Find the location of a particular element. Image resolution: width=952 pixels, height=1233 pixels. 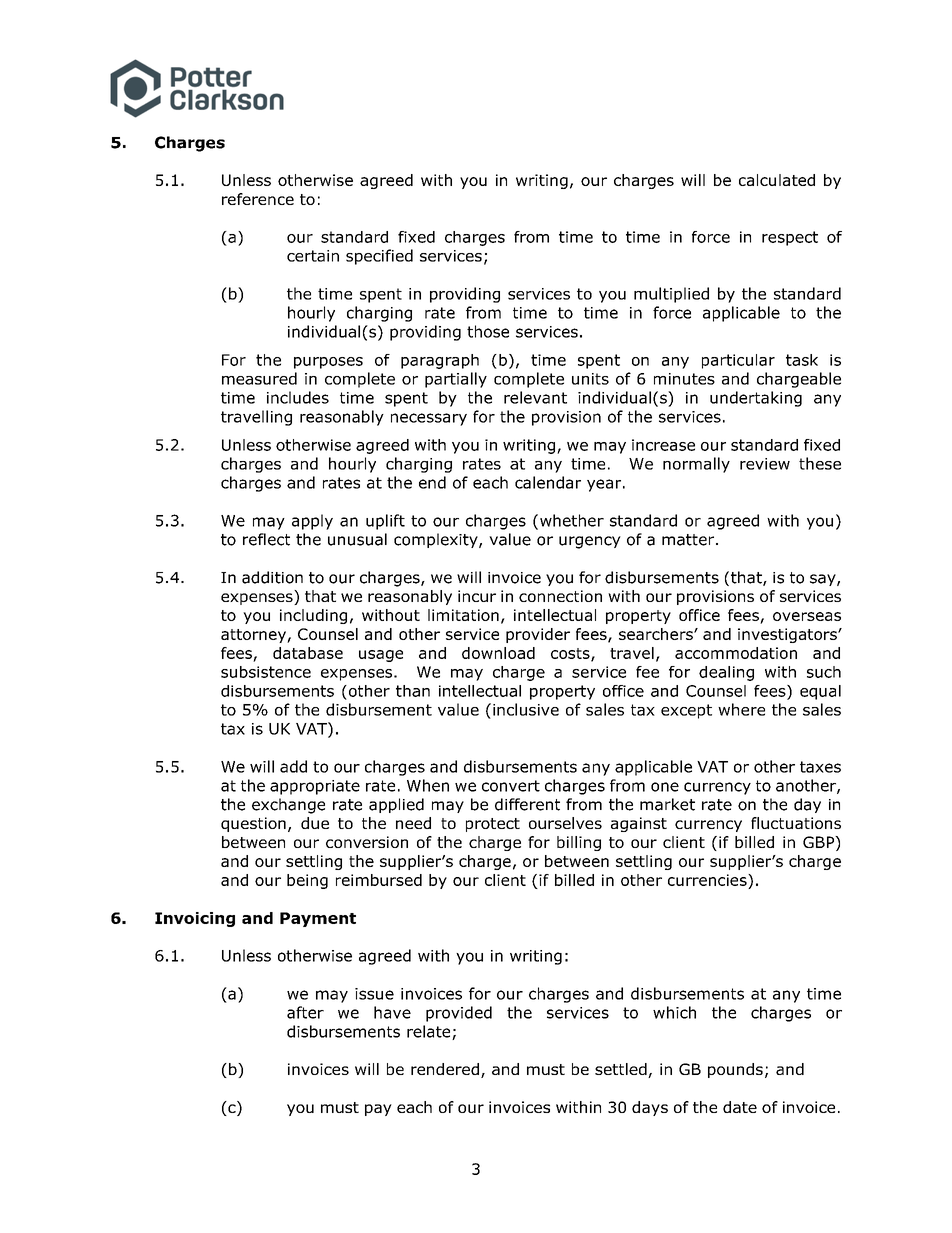

exchange is located at coordinates (288, 806).
